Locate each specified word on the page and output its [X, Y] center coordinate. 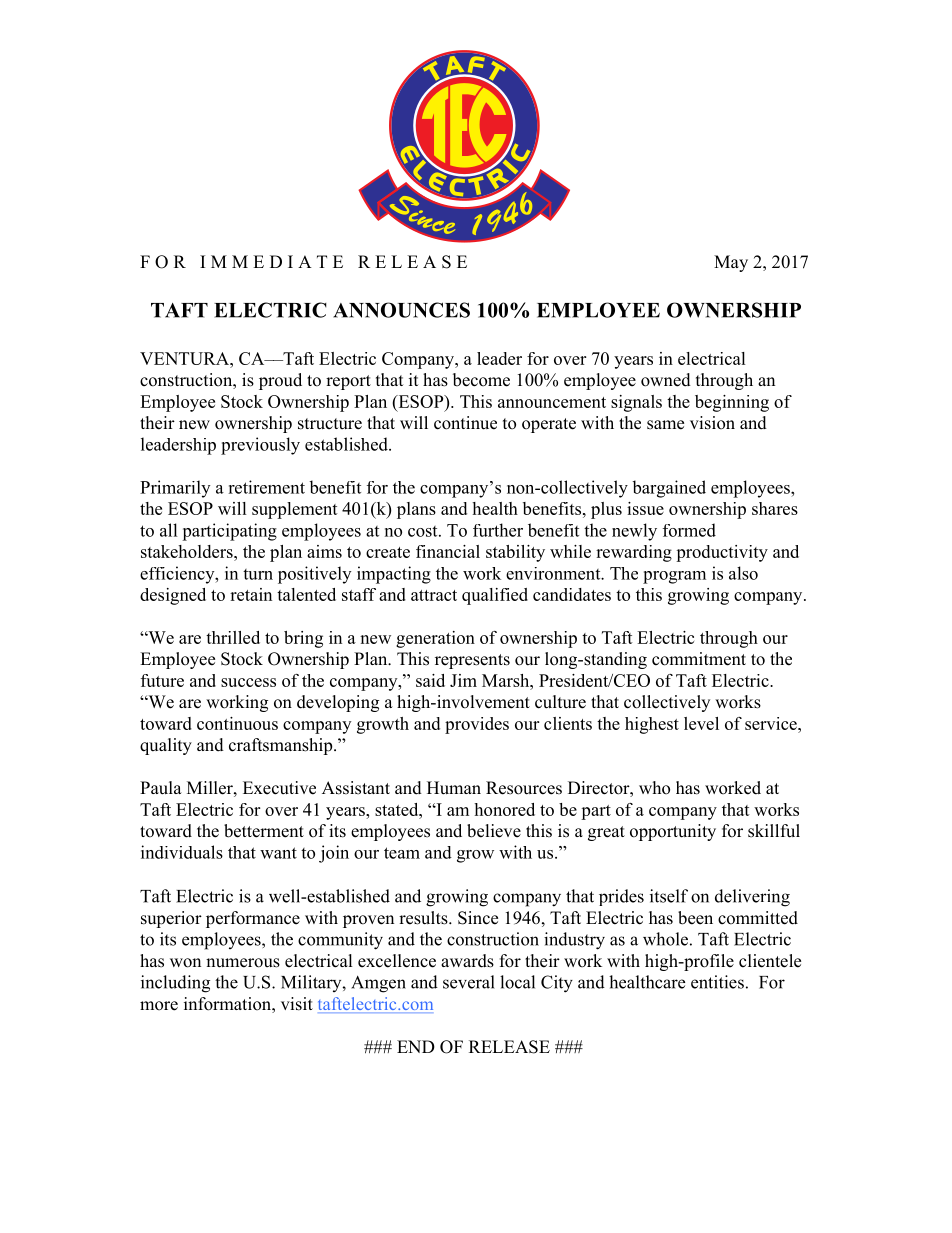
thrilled [233, 637]
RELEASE [509, 1047]
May [731, 263]
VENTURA [185, 358]
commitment [699, 659]
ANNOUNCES [401, 310]
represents [472, 661]
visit [297, 1004]
